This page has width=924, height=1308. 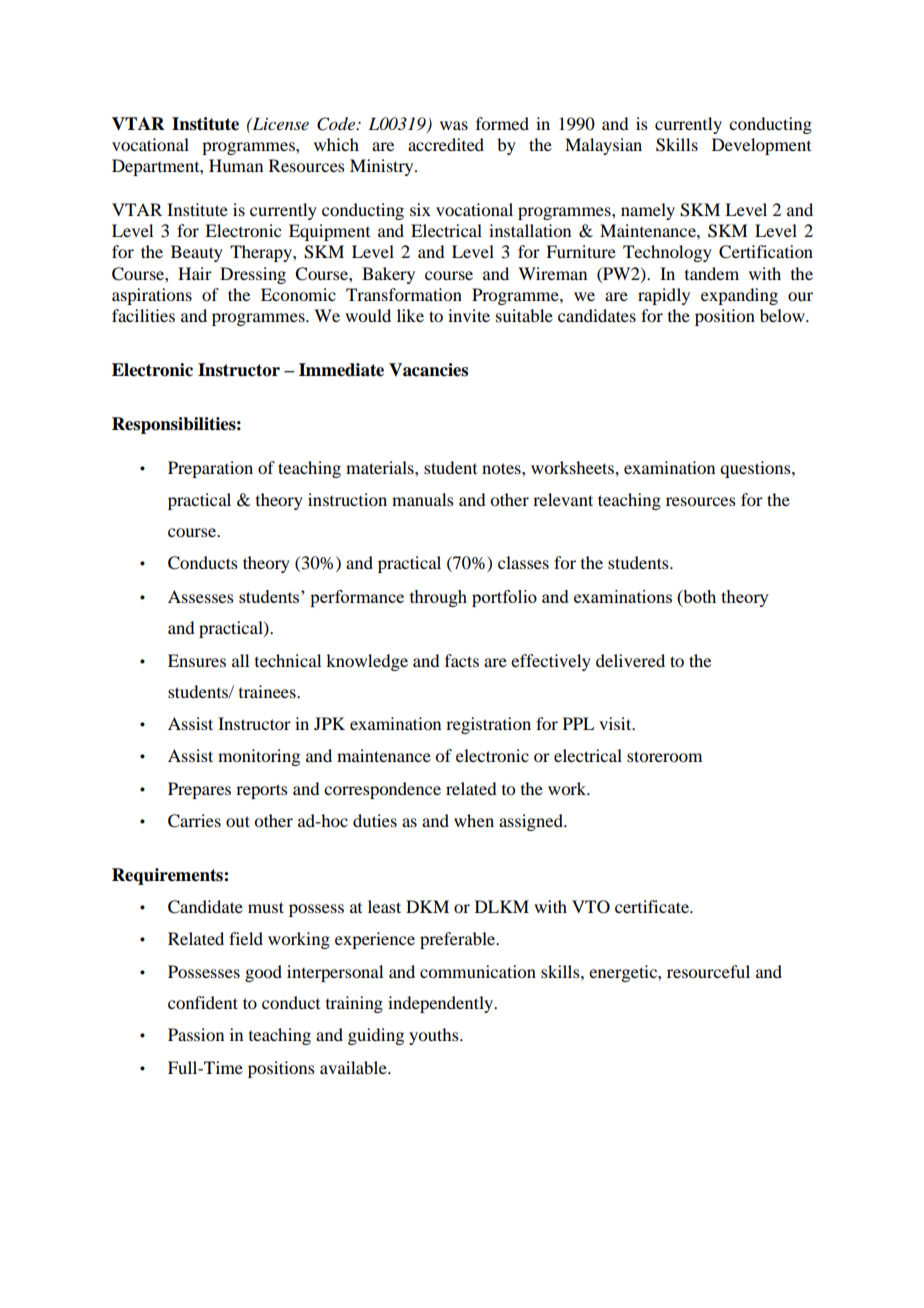 What do you see at coordinates (196, 1034) in the page?
I see `Passion` at bounding box center [196, 1034].
